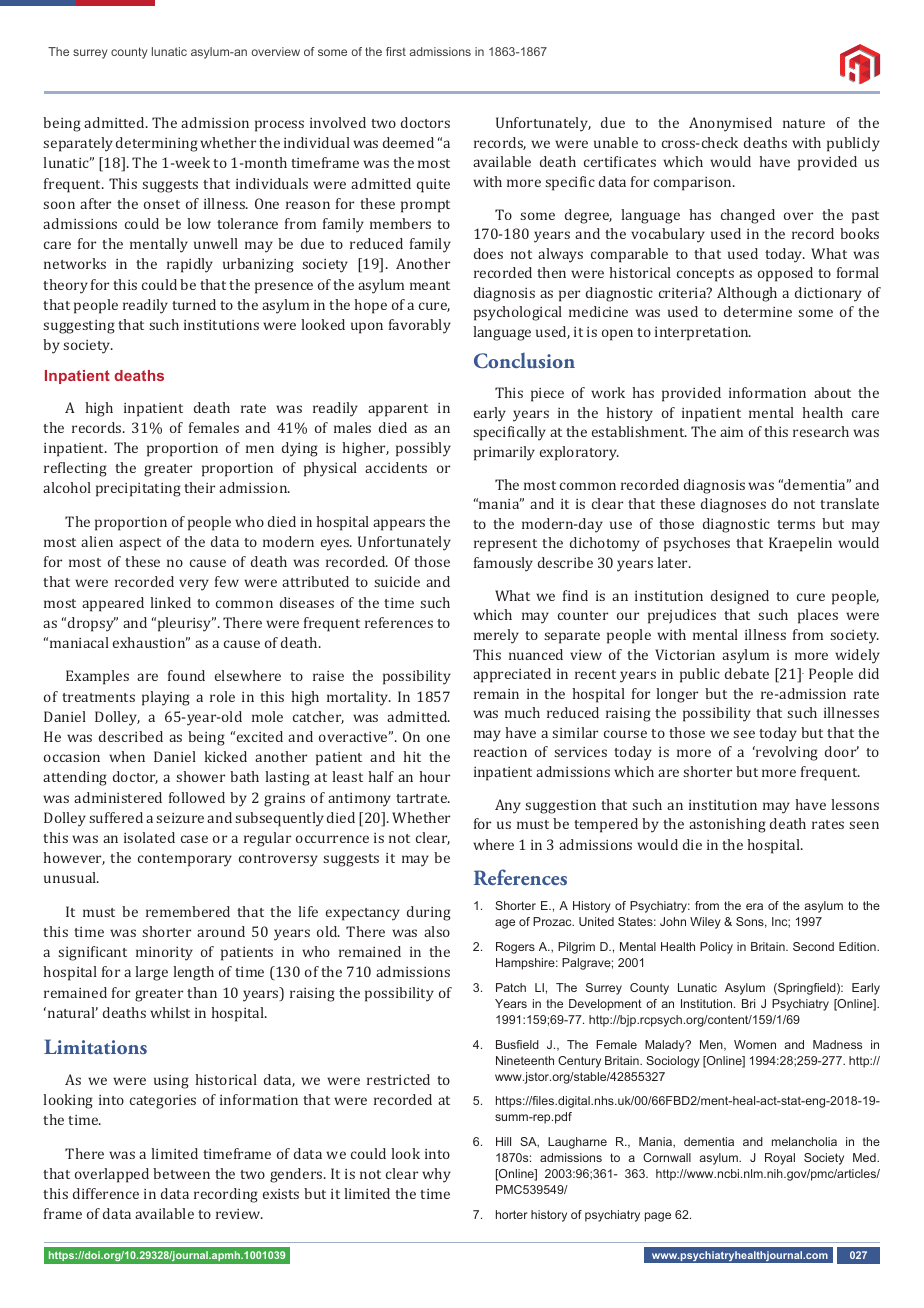 This document has height=1308, width=924. I want to click on found, so click(186, 675).
